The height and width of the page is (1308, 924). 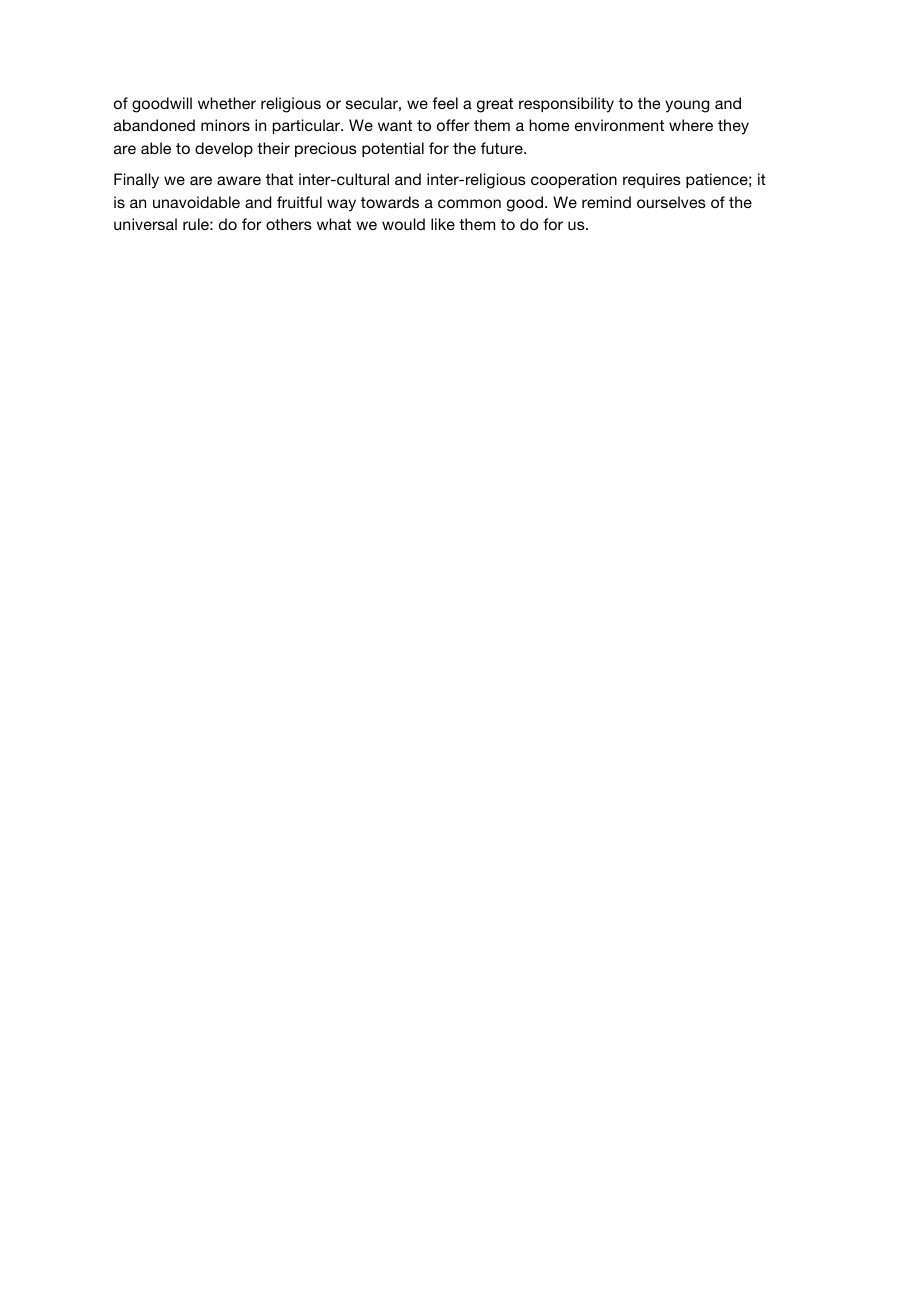 What do you see at coordinates (145, 224) in the page?
I see `universal` at bounding box center [145, 224].
